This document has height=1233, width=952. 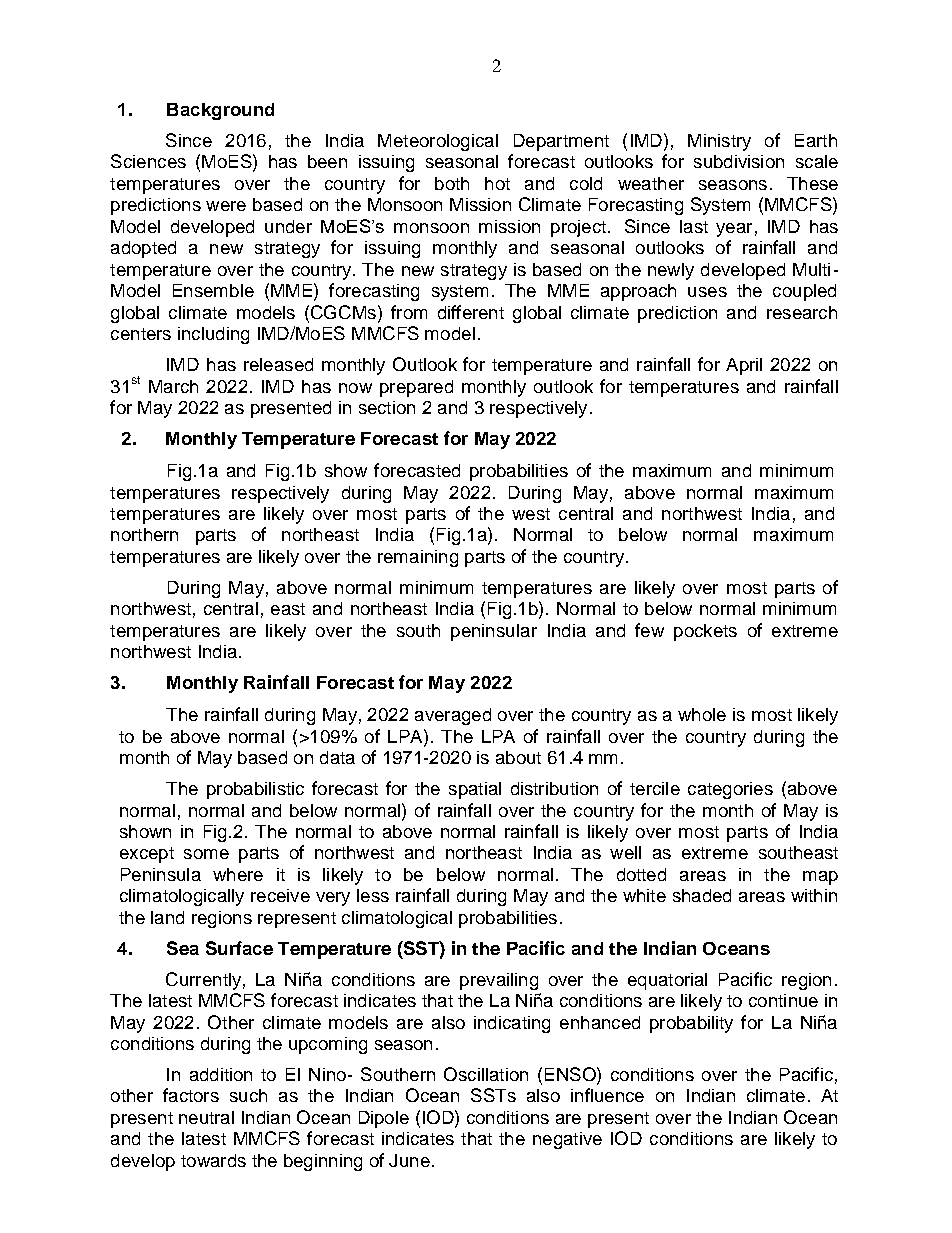 I want to click on Oscillation, so click(x=486, y=1074).
